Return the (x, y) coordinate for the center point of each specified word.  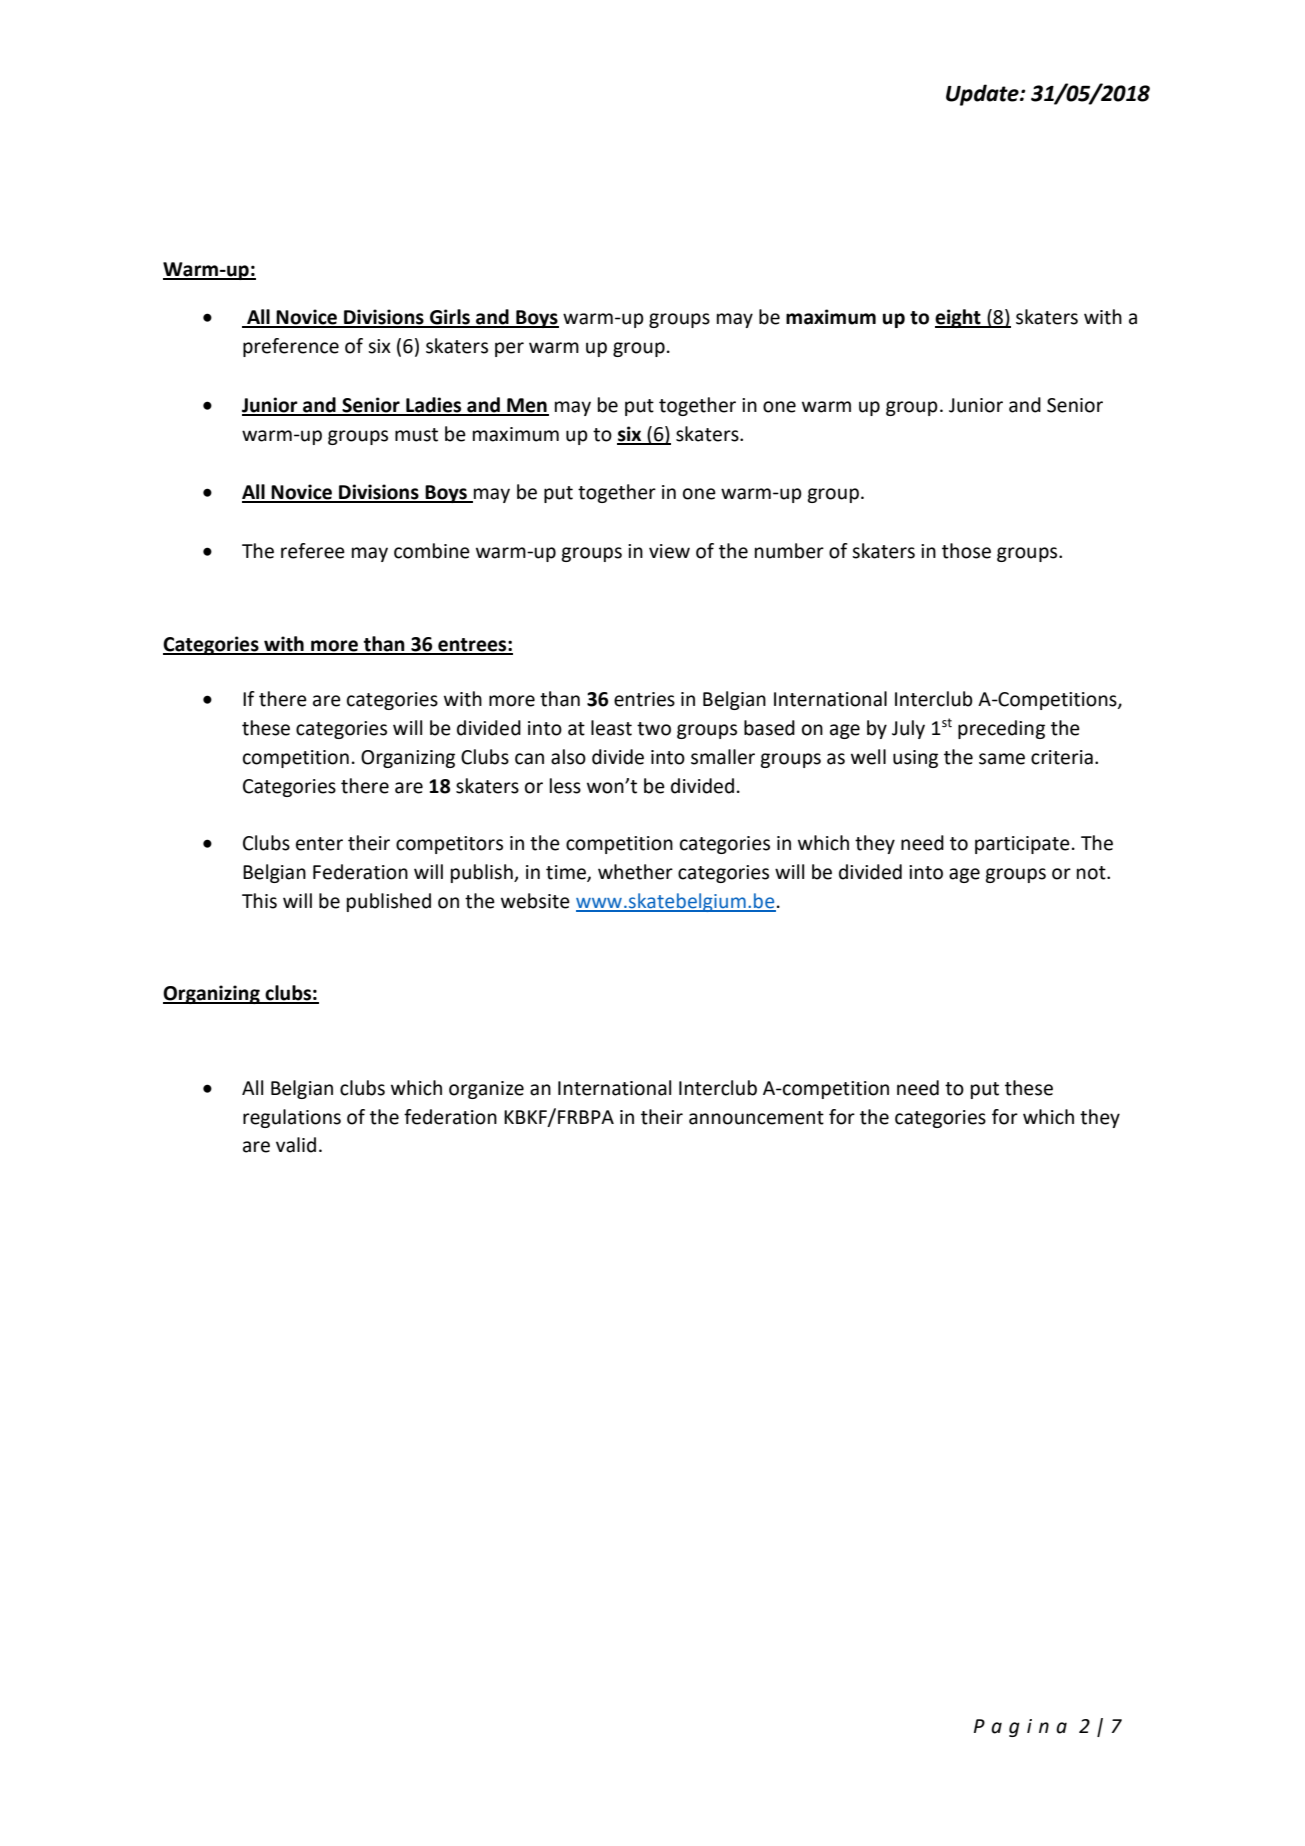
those (966, 551)
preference (291, 347)
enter (319, 844)
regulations (292, 1118)
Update (983, 95)
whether (635, 872)
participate (1022, 845)
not (1092, 873)
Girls (450, 318)
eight (959, 318)
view (669, 551)
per (509, 349)
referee (313, 551)
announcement (756, 1118)
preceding (1001, 729)
